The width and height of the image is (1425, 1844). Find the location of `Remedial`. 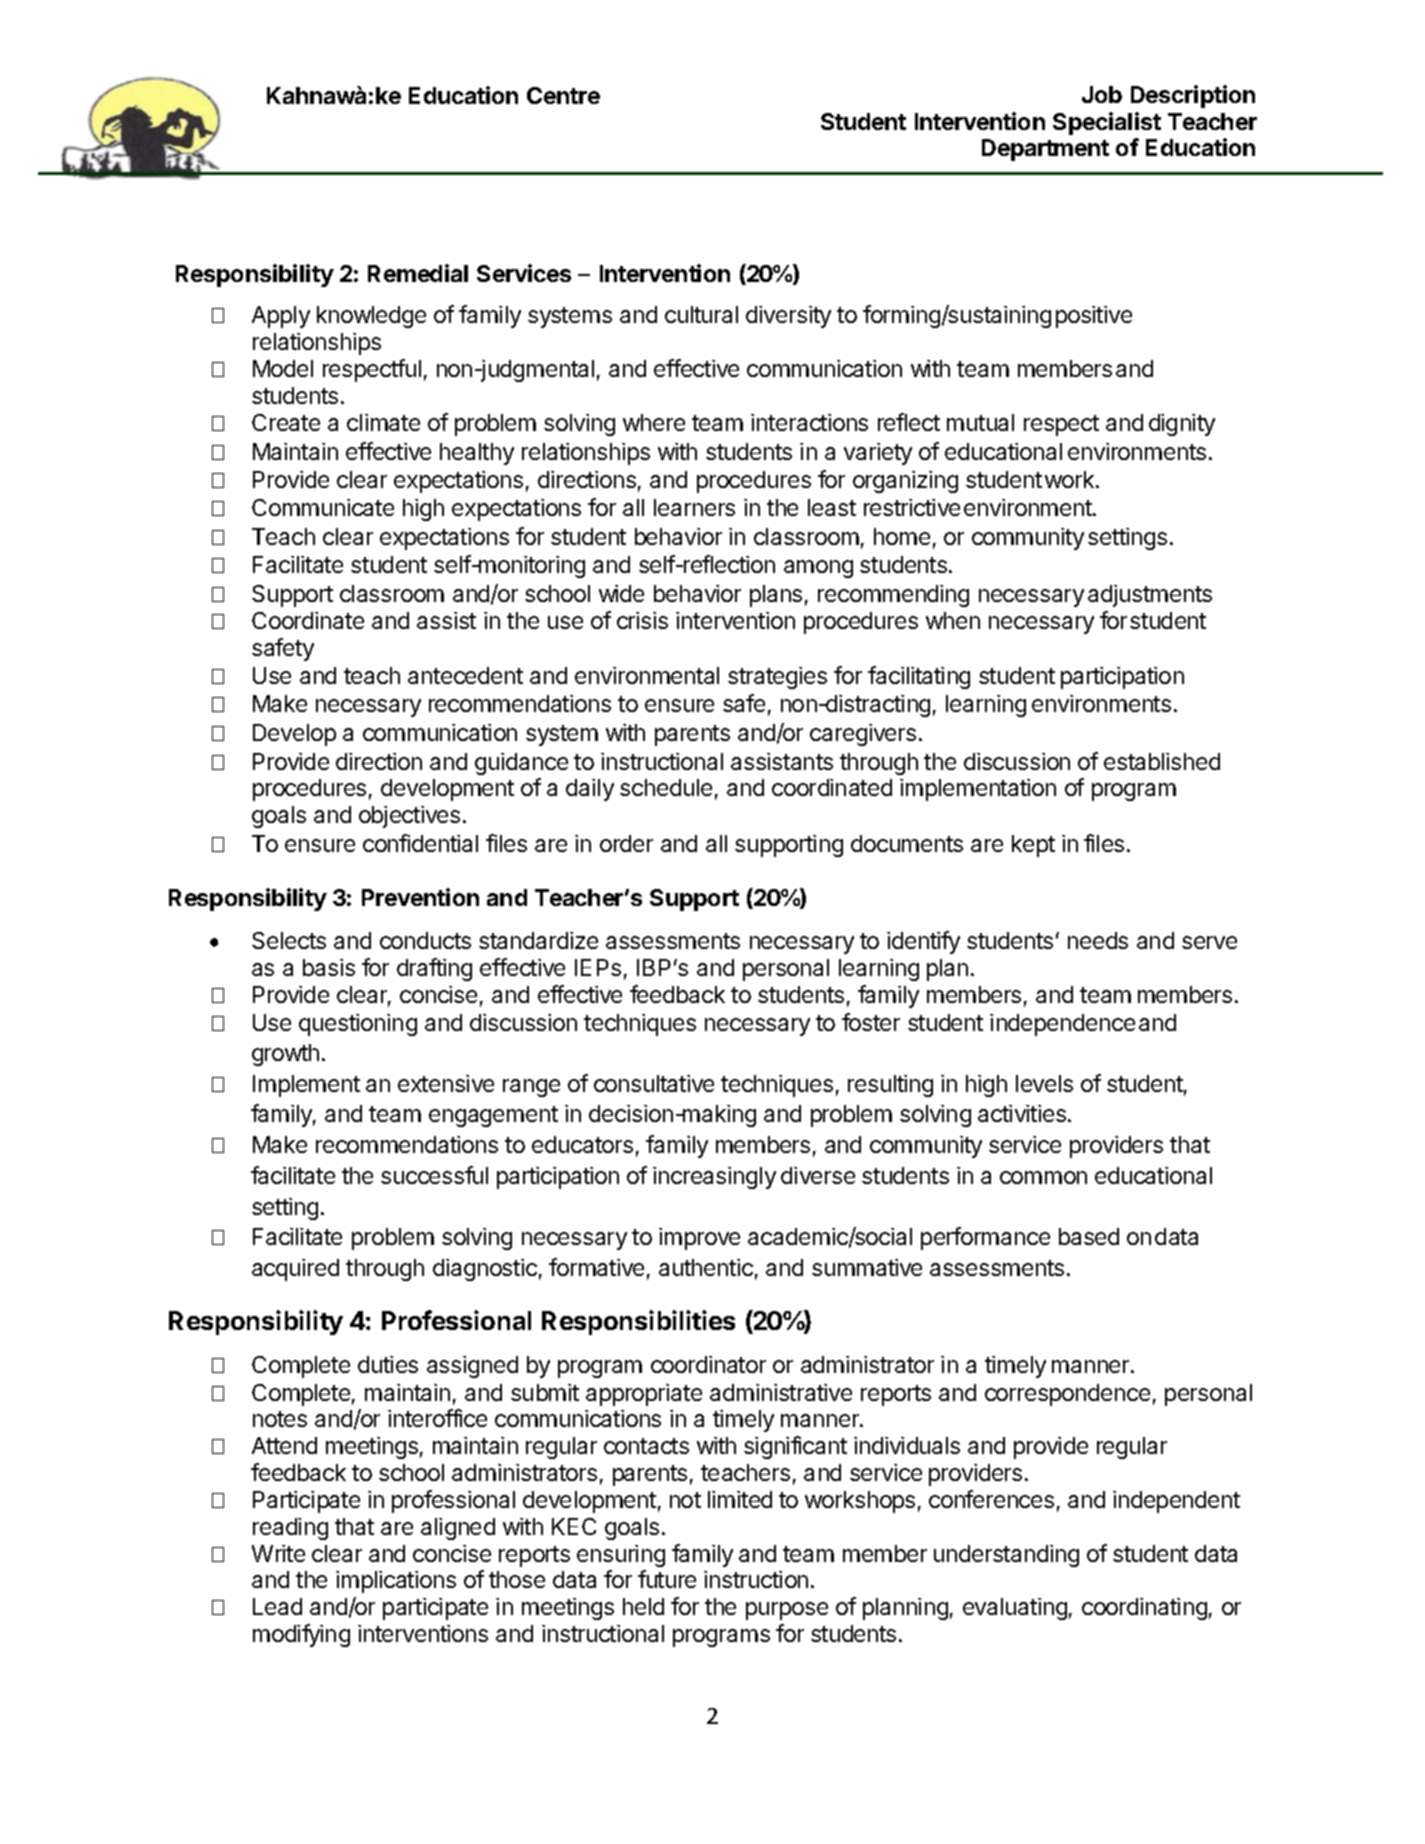

Remedial is located at coordinates (418, 273).
